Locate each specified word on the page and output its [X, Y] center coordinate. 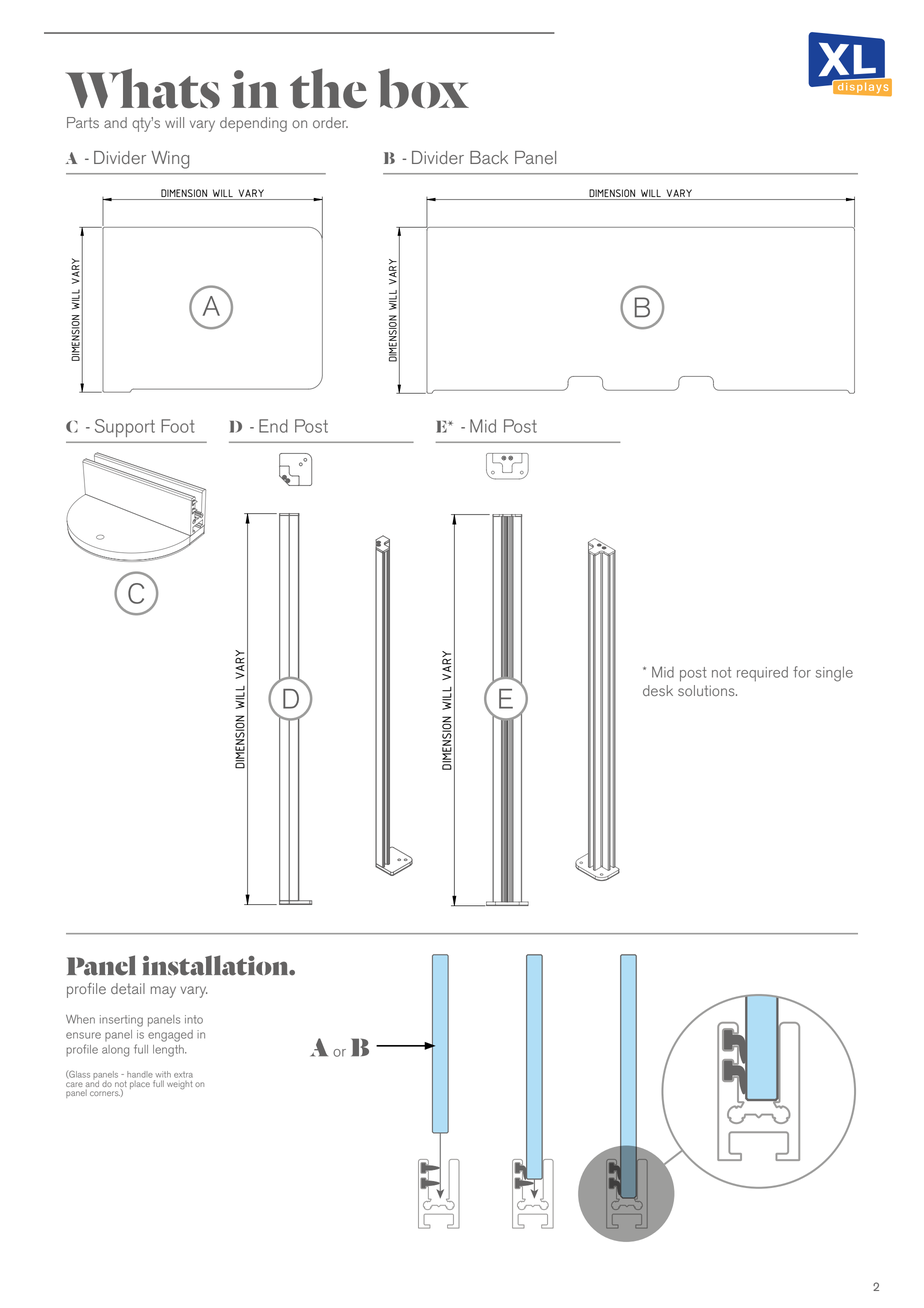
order [330, 122]
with [163, 1074]
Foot [178, 426]
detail [128, 988]
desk [658, 690]
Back [489, 157]
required [762, 674]
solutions [707, 690]
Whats [143, 88]
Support [125, 428]
